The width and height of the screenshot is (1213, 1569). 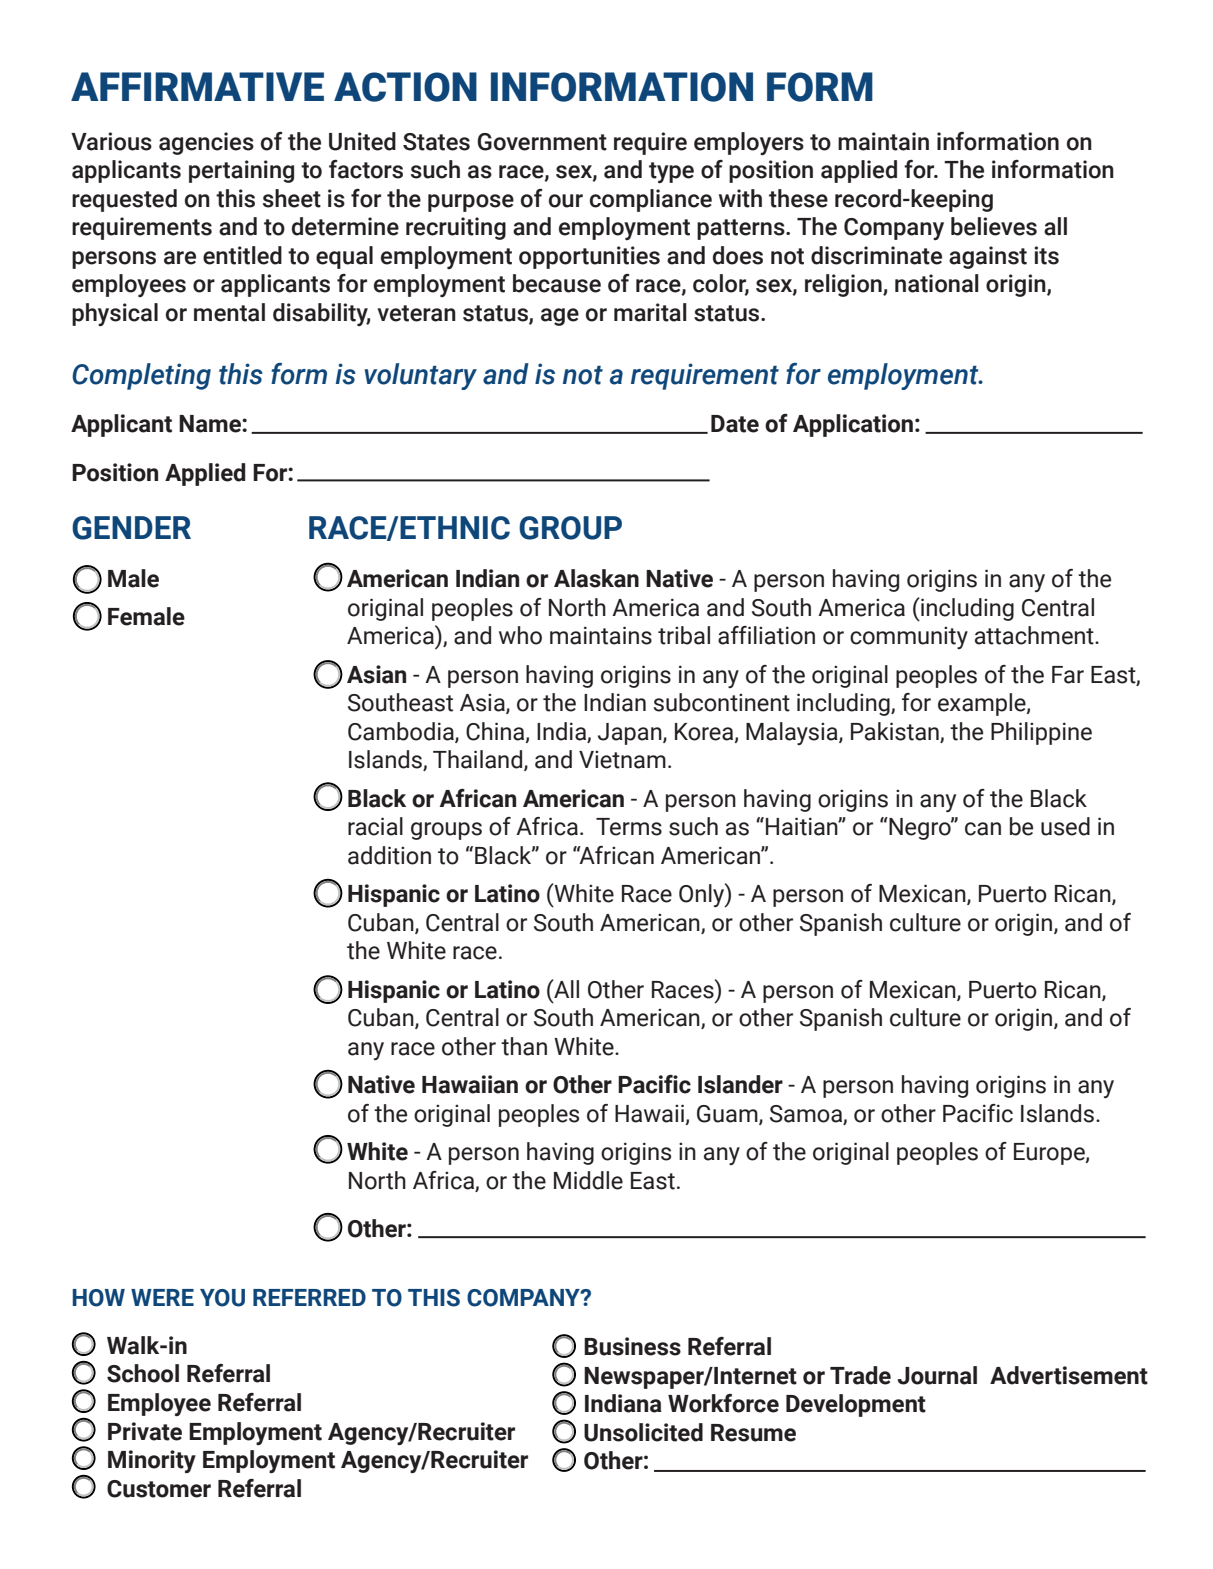 What do you see at coordinates (206, 143) in the screenshot?
I see `agencies` at bounding box center [206, 143].
